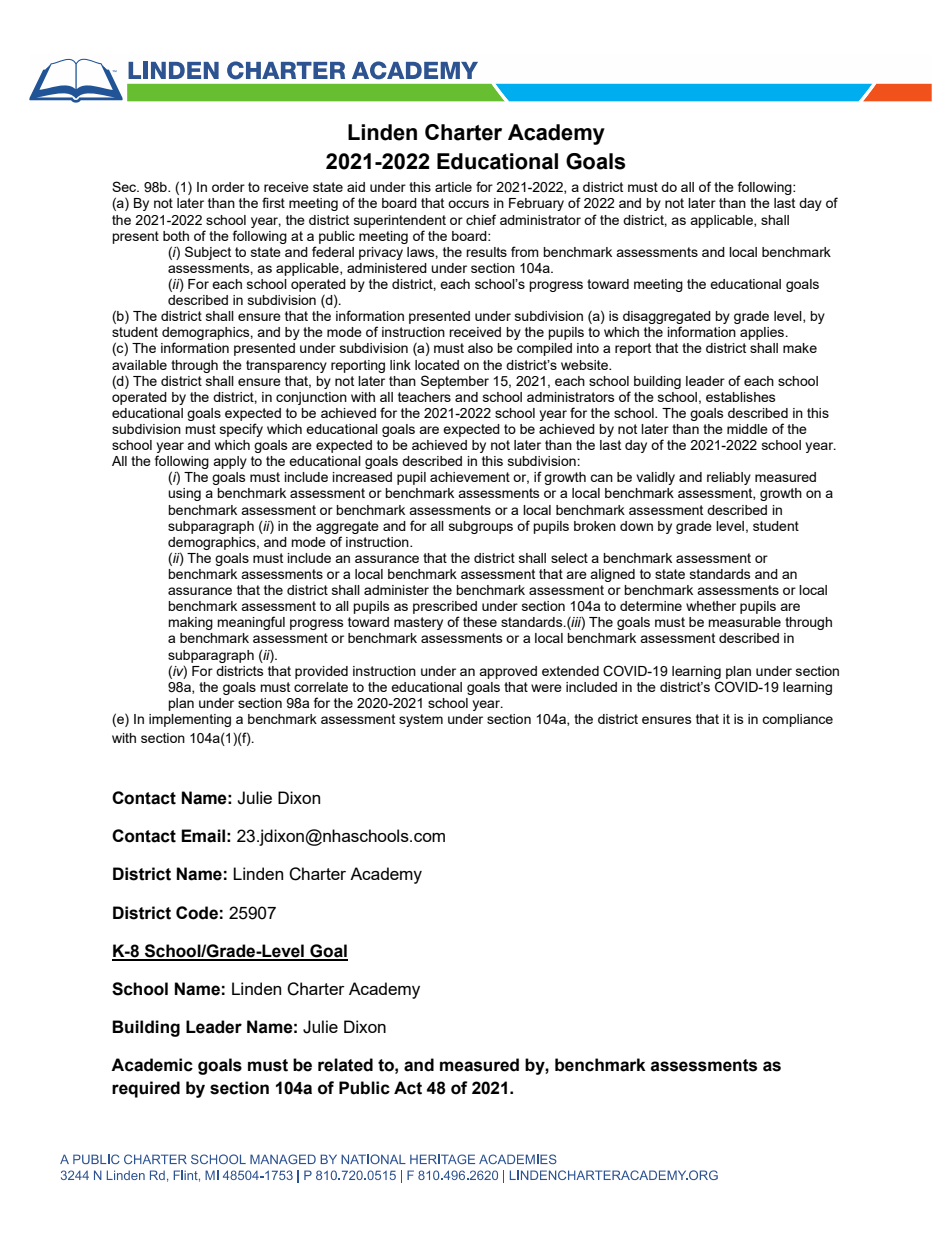 The image size is (952, 1233). What do you see at coordinates (481, 219) in the screenshot?
I see `chief` at bounding box center [481, 219].
